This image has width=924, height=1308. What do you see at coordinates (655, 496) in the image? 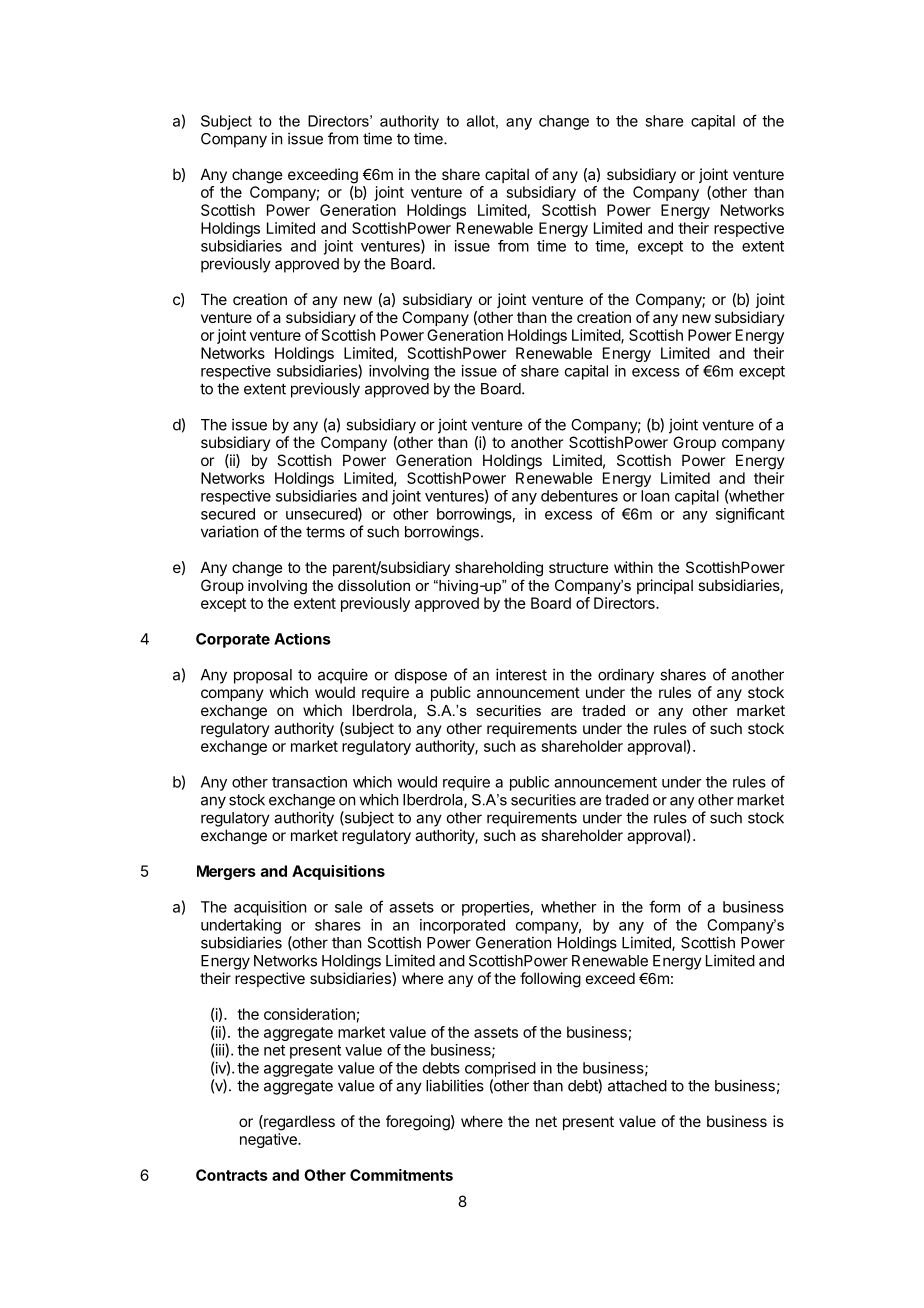
I see `loan` at bounding box center [655, 496].
